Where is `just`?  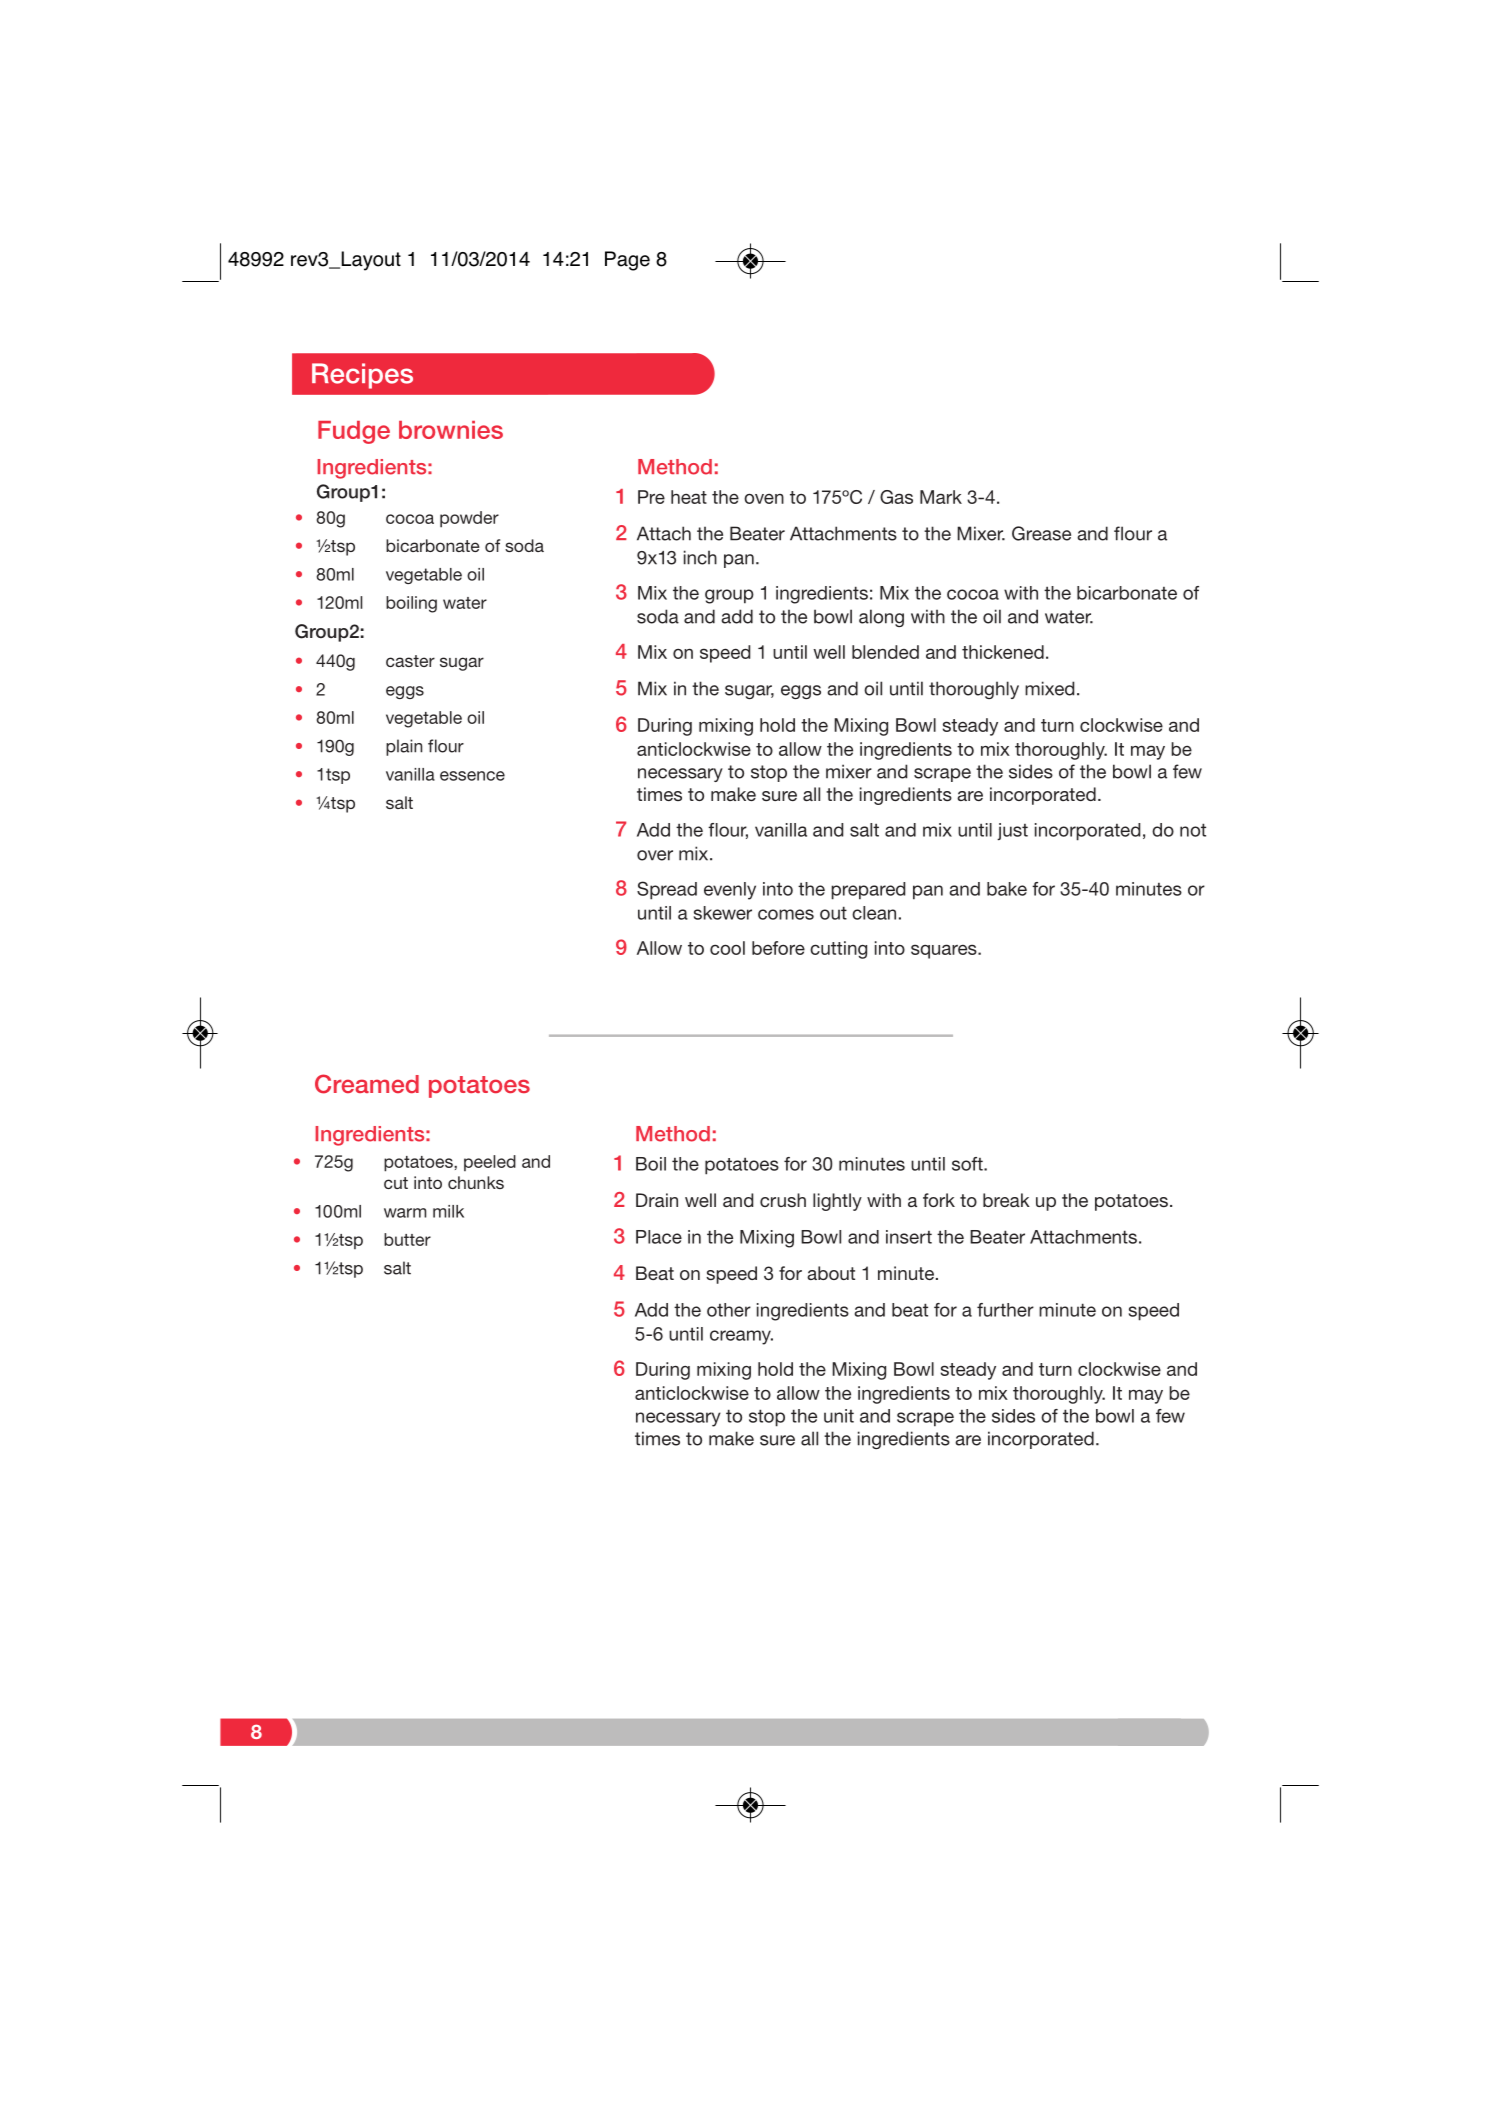
just is located at coordinates (1012, 832).
